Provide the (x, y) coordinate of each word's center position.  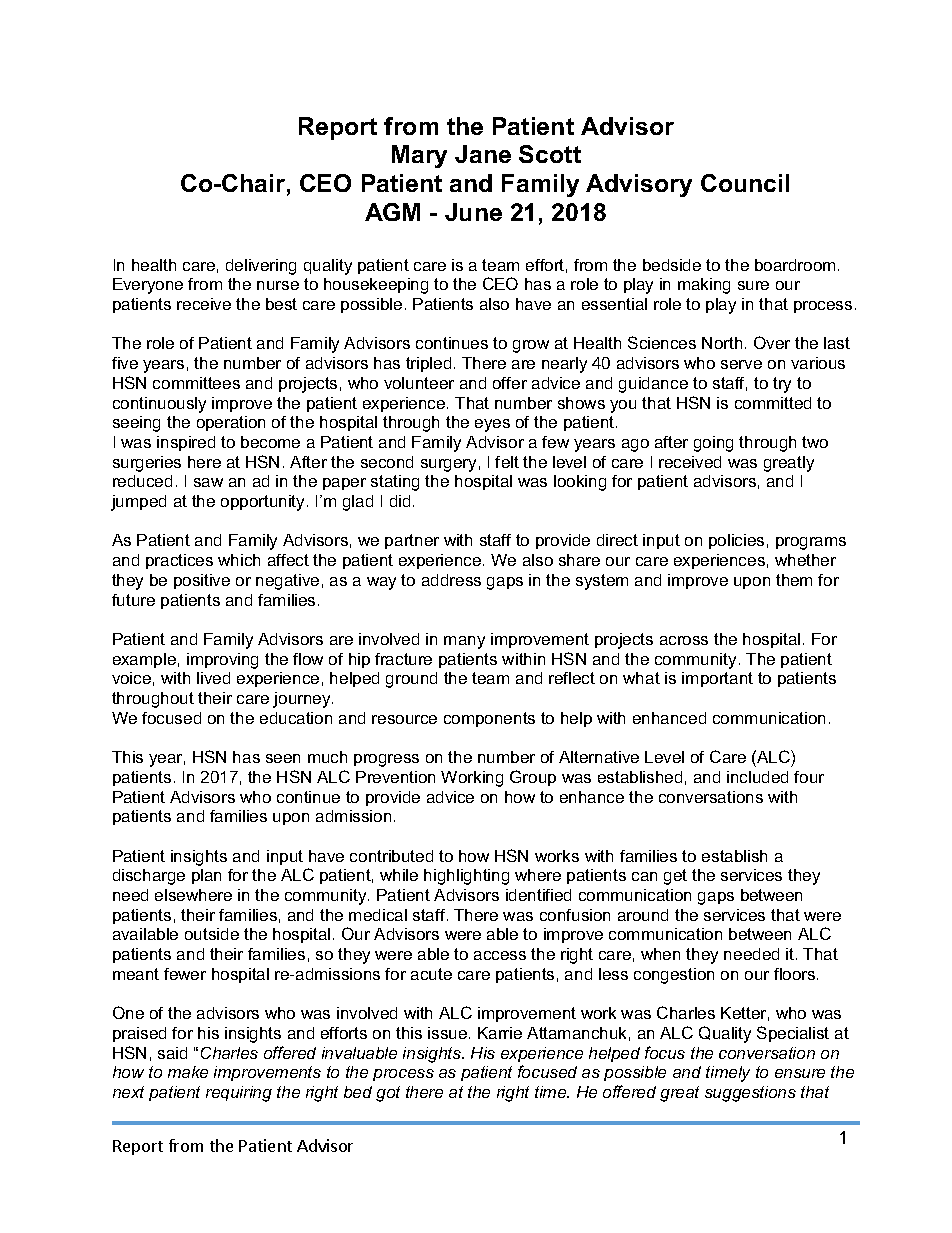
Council (745, 183)
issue (449, 1033)
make (188, 1072)
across (684, 640)
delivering (261, 267)
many (464, 642)
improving (222, 661)
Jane (483, 154)
